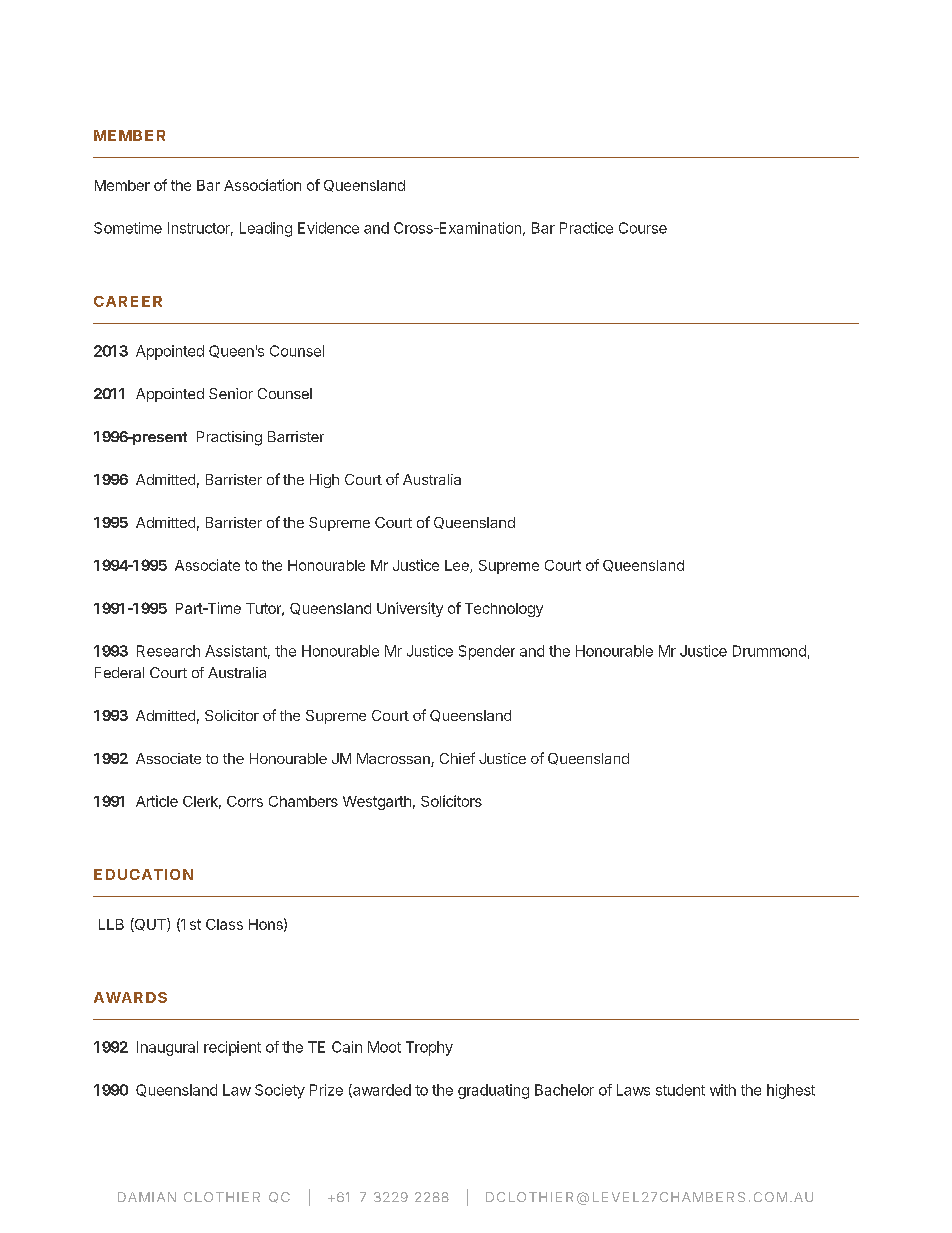  I want to click on Course, so click(643, 228).
